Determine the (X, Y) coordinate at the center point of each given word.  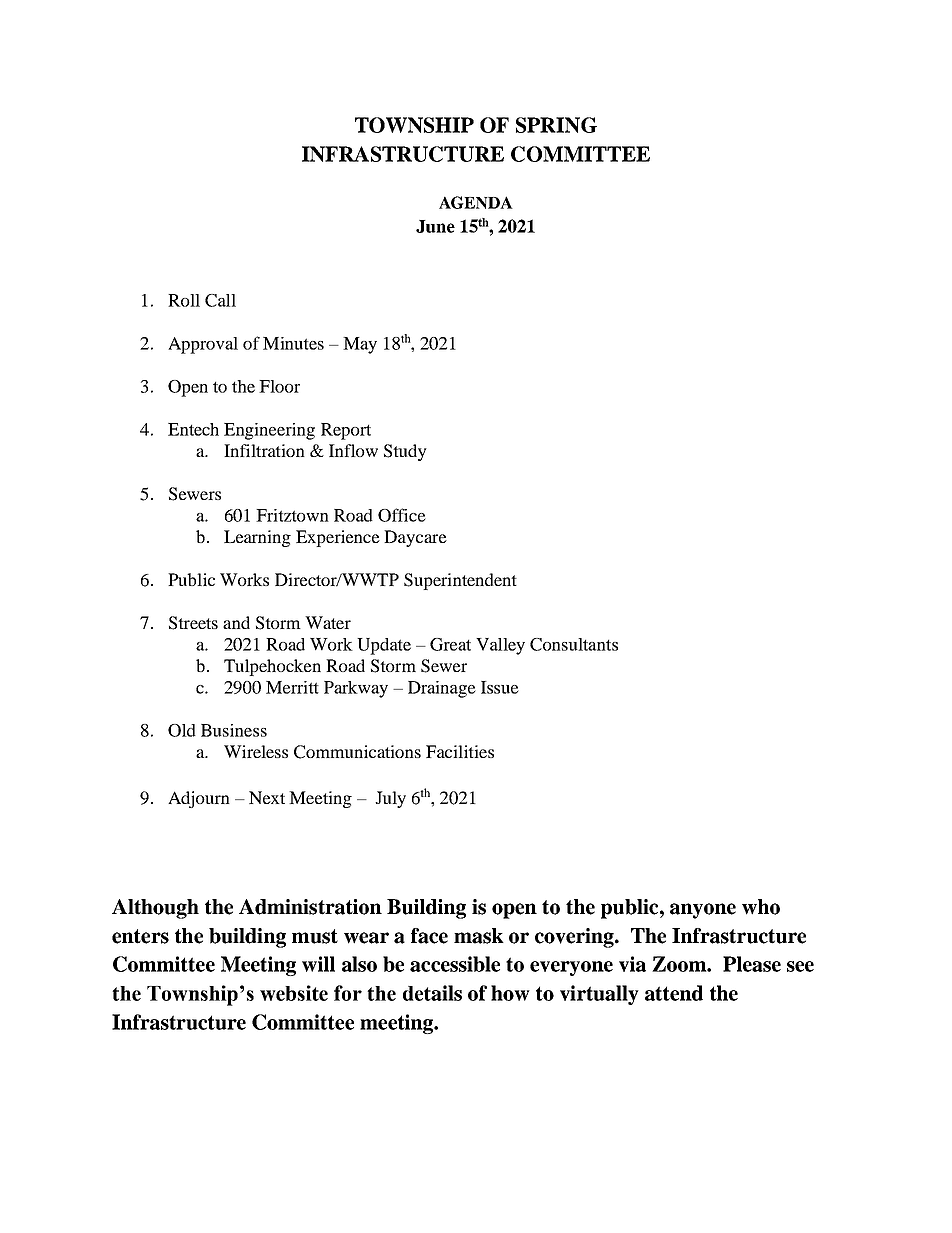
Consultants (574, 644)
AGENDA (476, 202)
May (360, 345)
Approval (203, 345)
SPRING (556, 125)
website (294, 993)
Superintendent (460, 581)
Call (220, 300)
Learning (257, 538)
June (435, 226)
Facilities (460, 751)
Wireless (256, 751)
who (761, 907)
